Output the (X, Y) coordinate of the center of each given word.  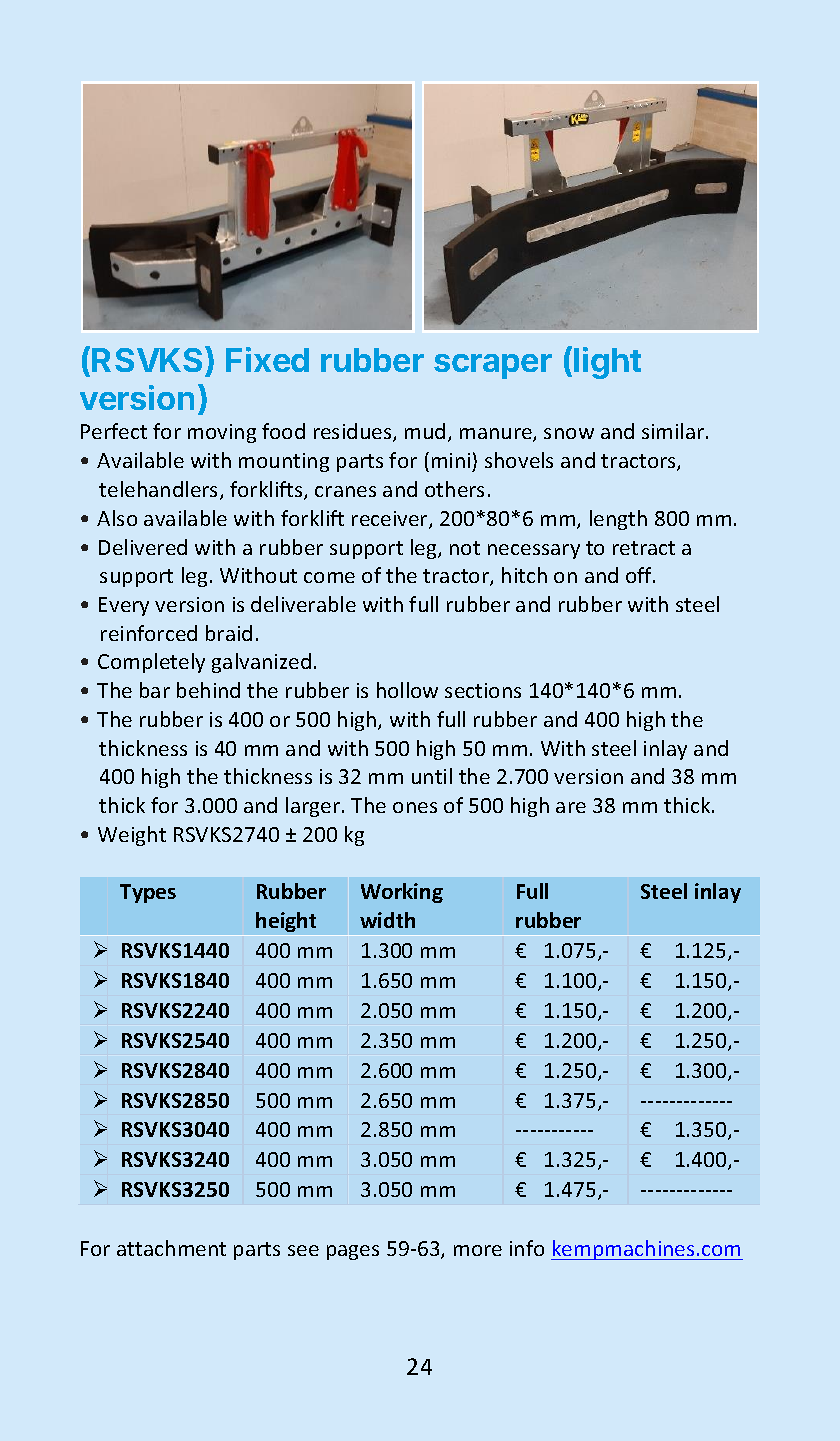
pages (353, 1252)
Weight (132, 836)
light (607, 363)
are (571, 807)
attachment (171, 1248)
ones (415, 807)
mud (425, 431)
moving (222, 433)
